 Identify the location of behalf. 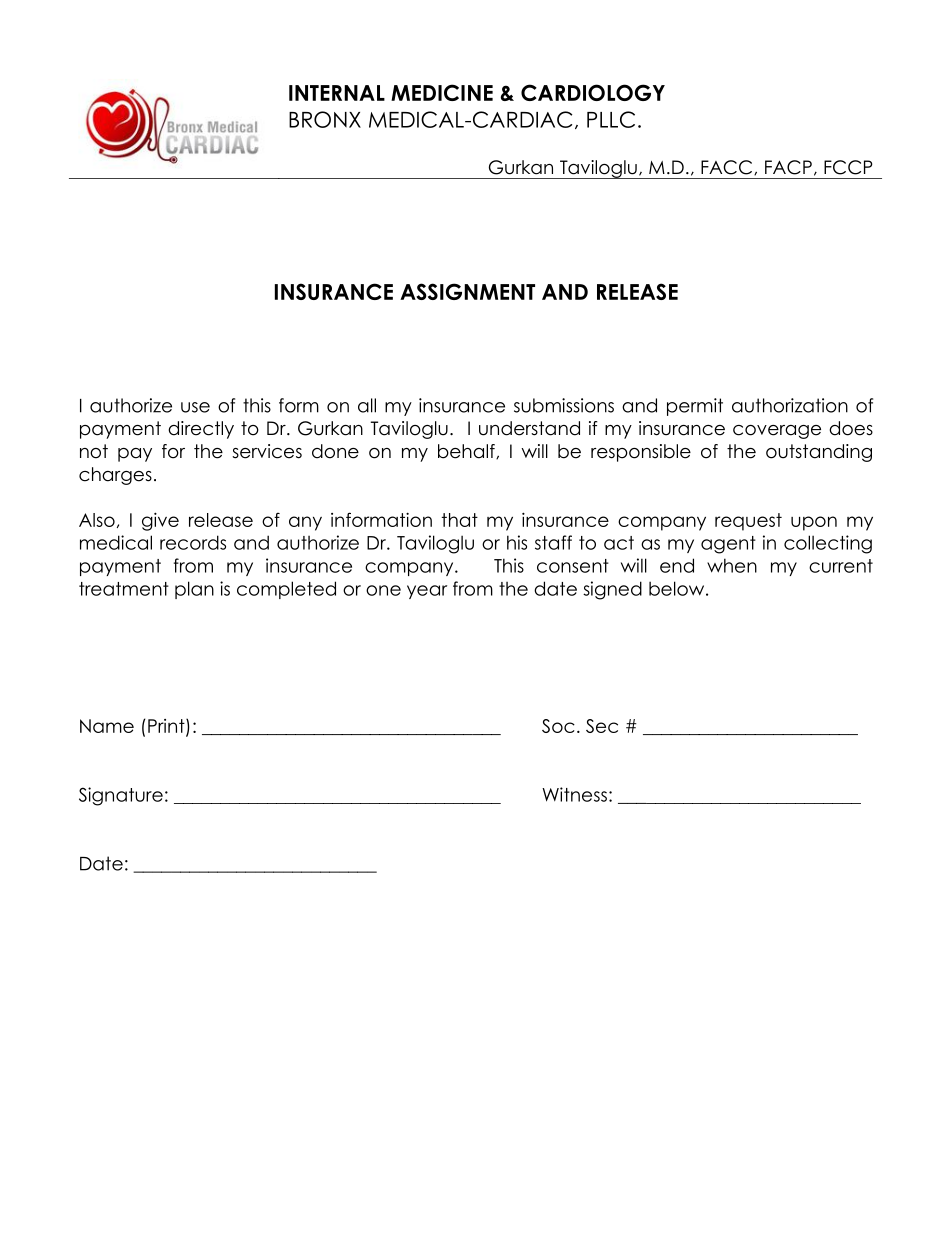
(467, 451).
